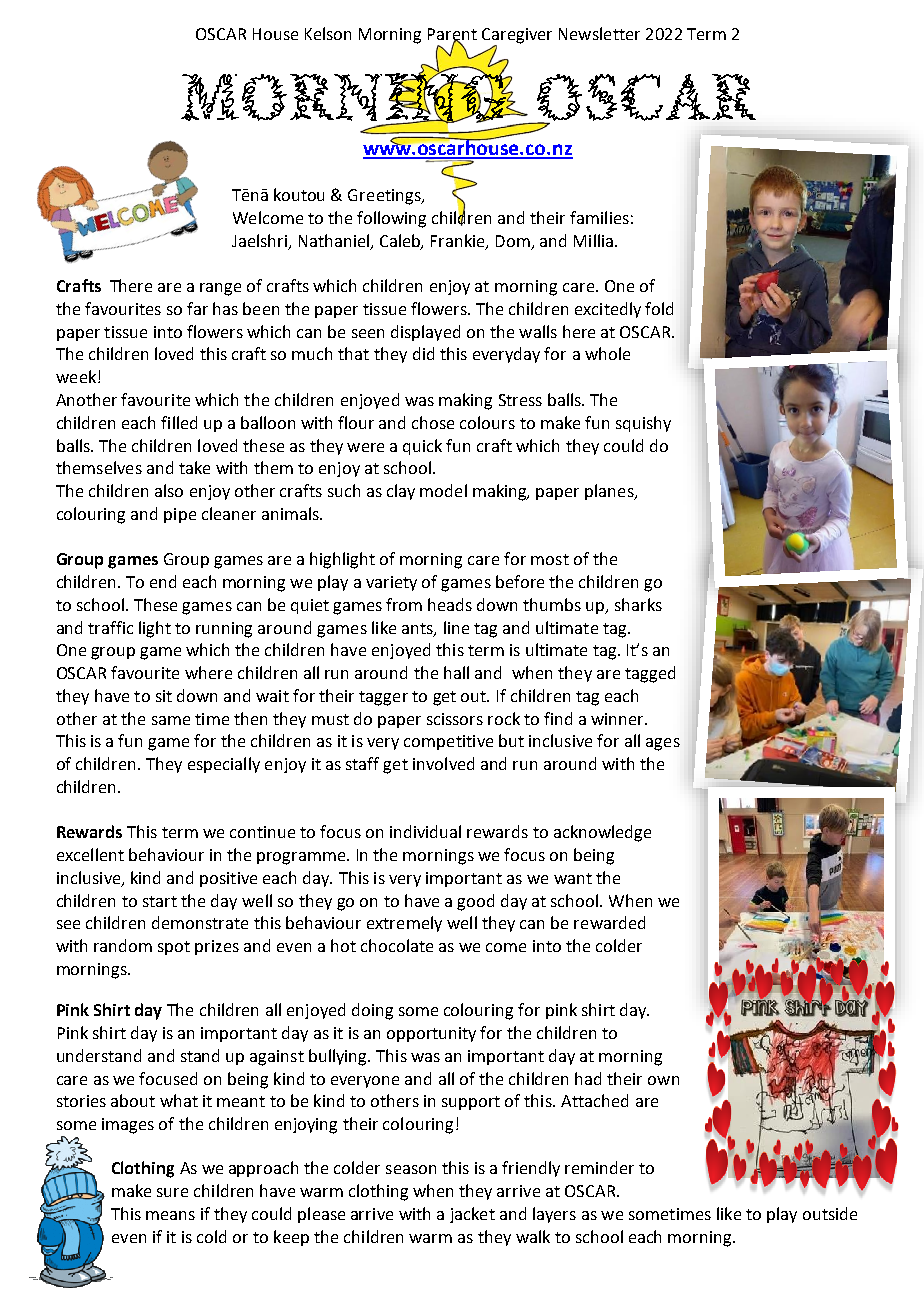 The height and width of the page is (1308, 924). What do you see at coordinates (90, 854) in the page?
I see `excellent` at bounding box center [90, 854].
